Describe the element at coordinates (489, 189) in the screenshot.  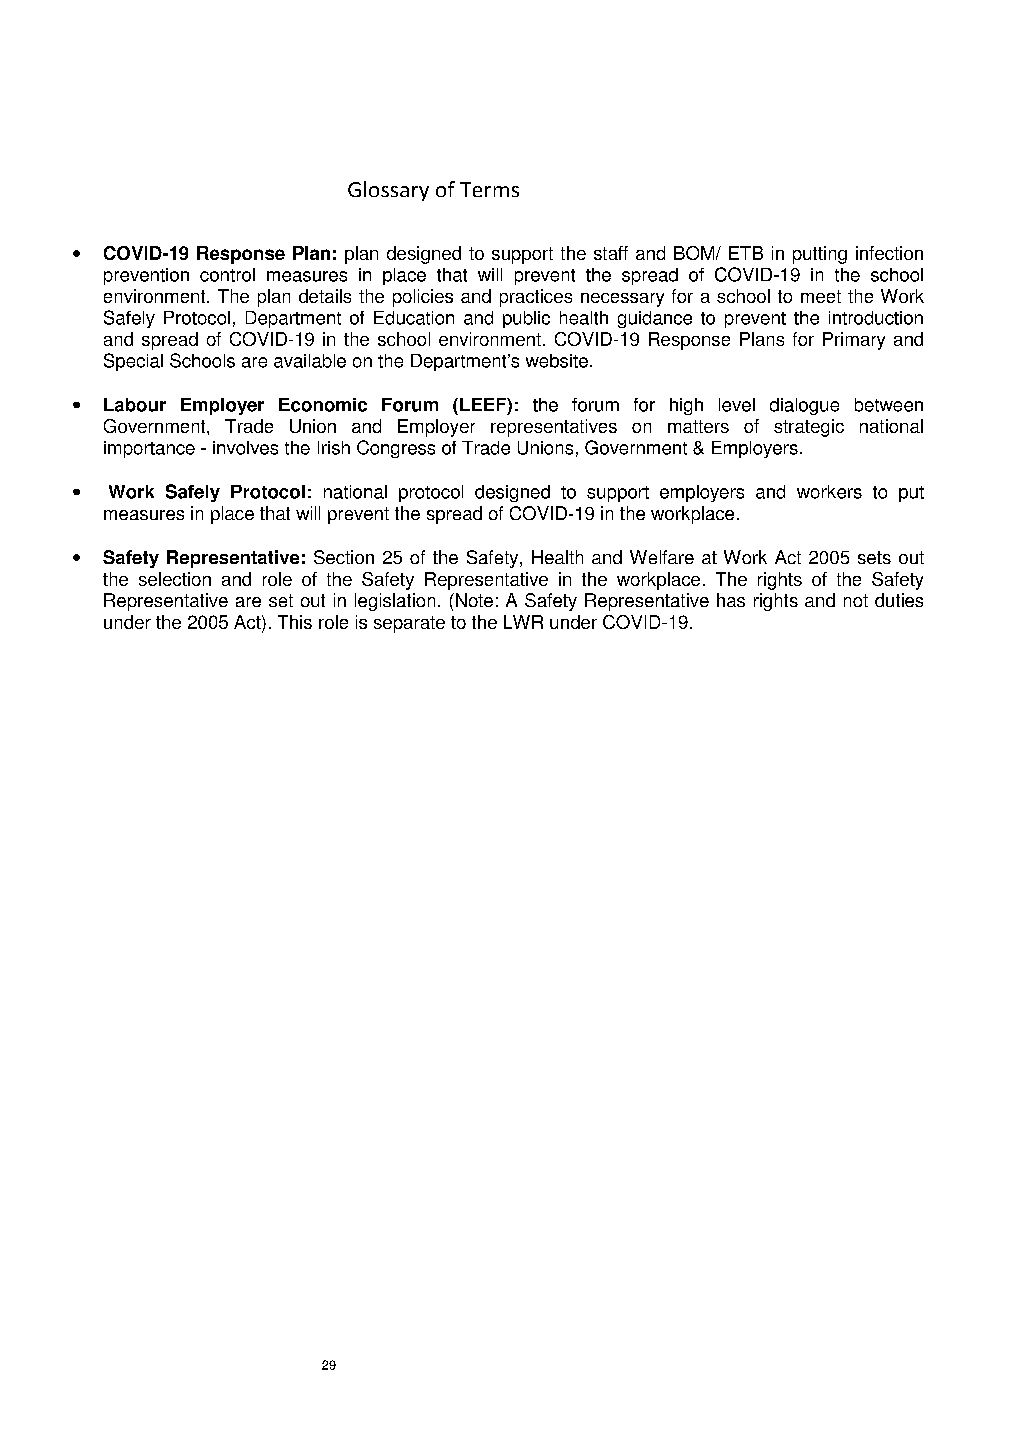
I see `Terms` at that location.
